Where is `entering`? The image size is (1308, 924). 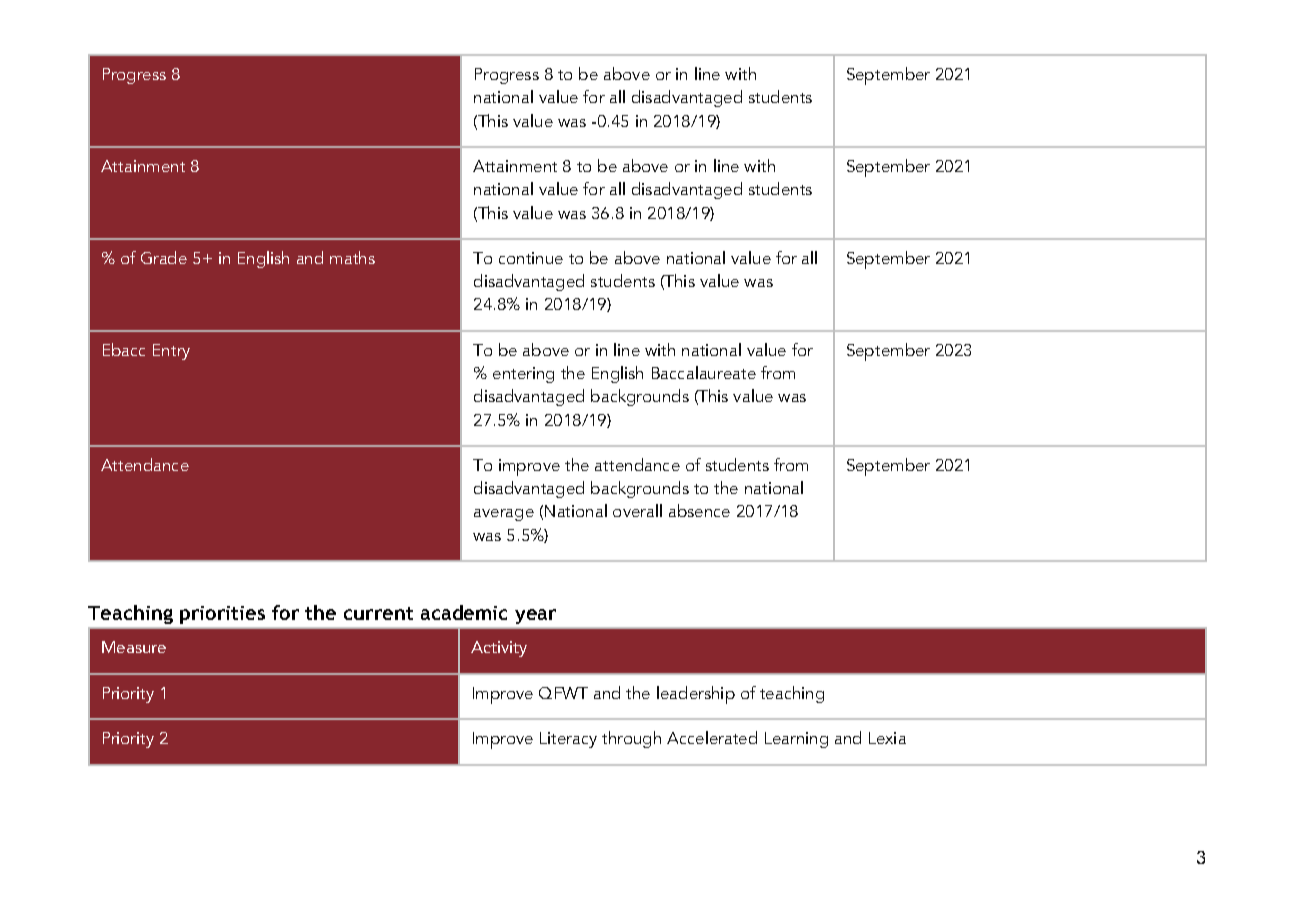 entering is located at coordinates (523, 375).
